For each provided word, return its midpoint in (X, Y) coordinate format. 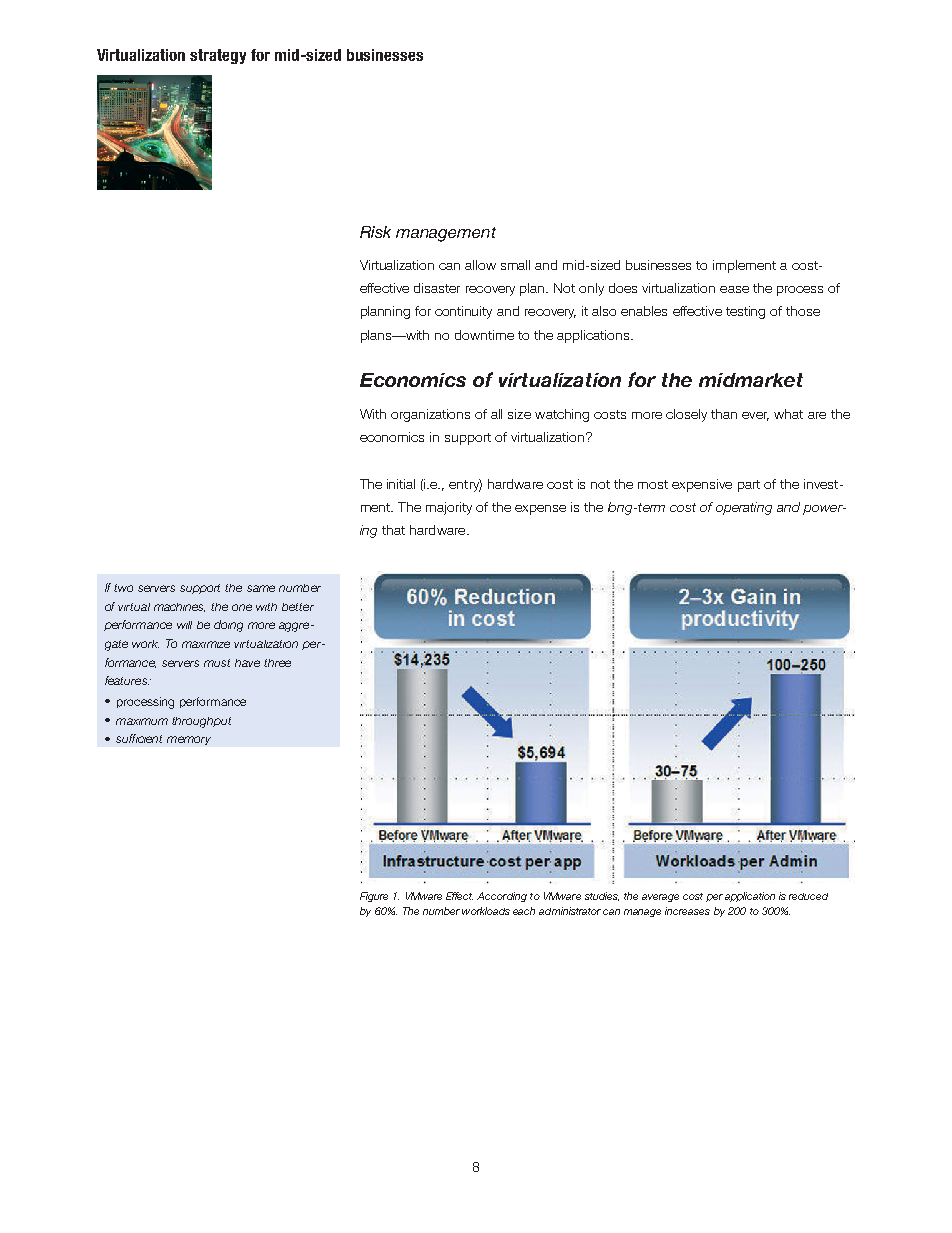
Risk (375, 232)
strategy (218, 56)
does (623, 288)
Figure (374, 897)
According (502, 897)
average (660, 898)
